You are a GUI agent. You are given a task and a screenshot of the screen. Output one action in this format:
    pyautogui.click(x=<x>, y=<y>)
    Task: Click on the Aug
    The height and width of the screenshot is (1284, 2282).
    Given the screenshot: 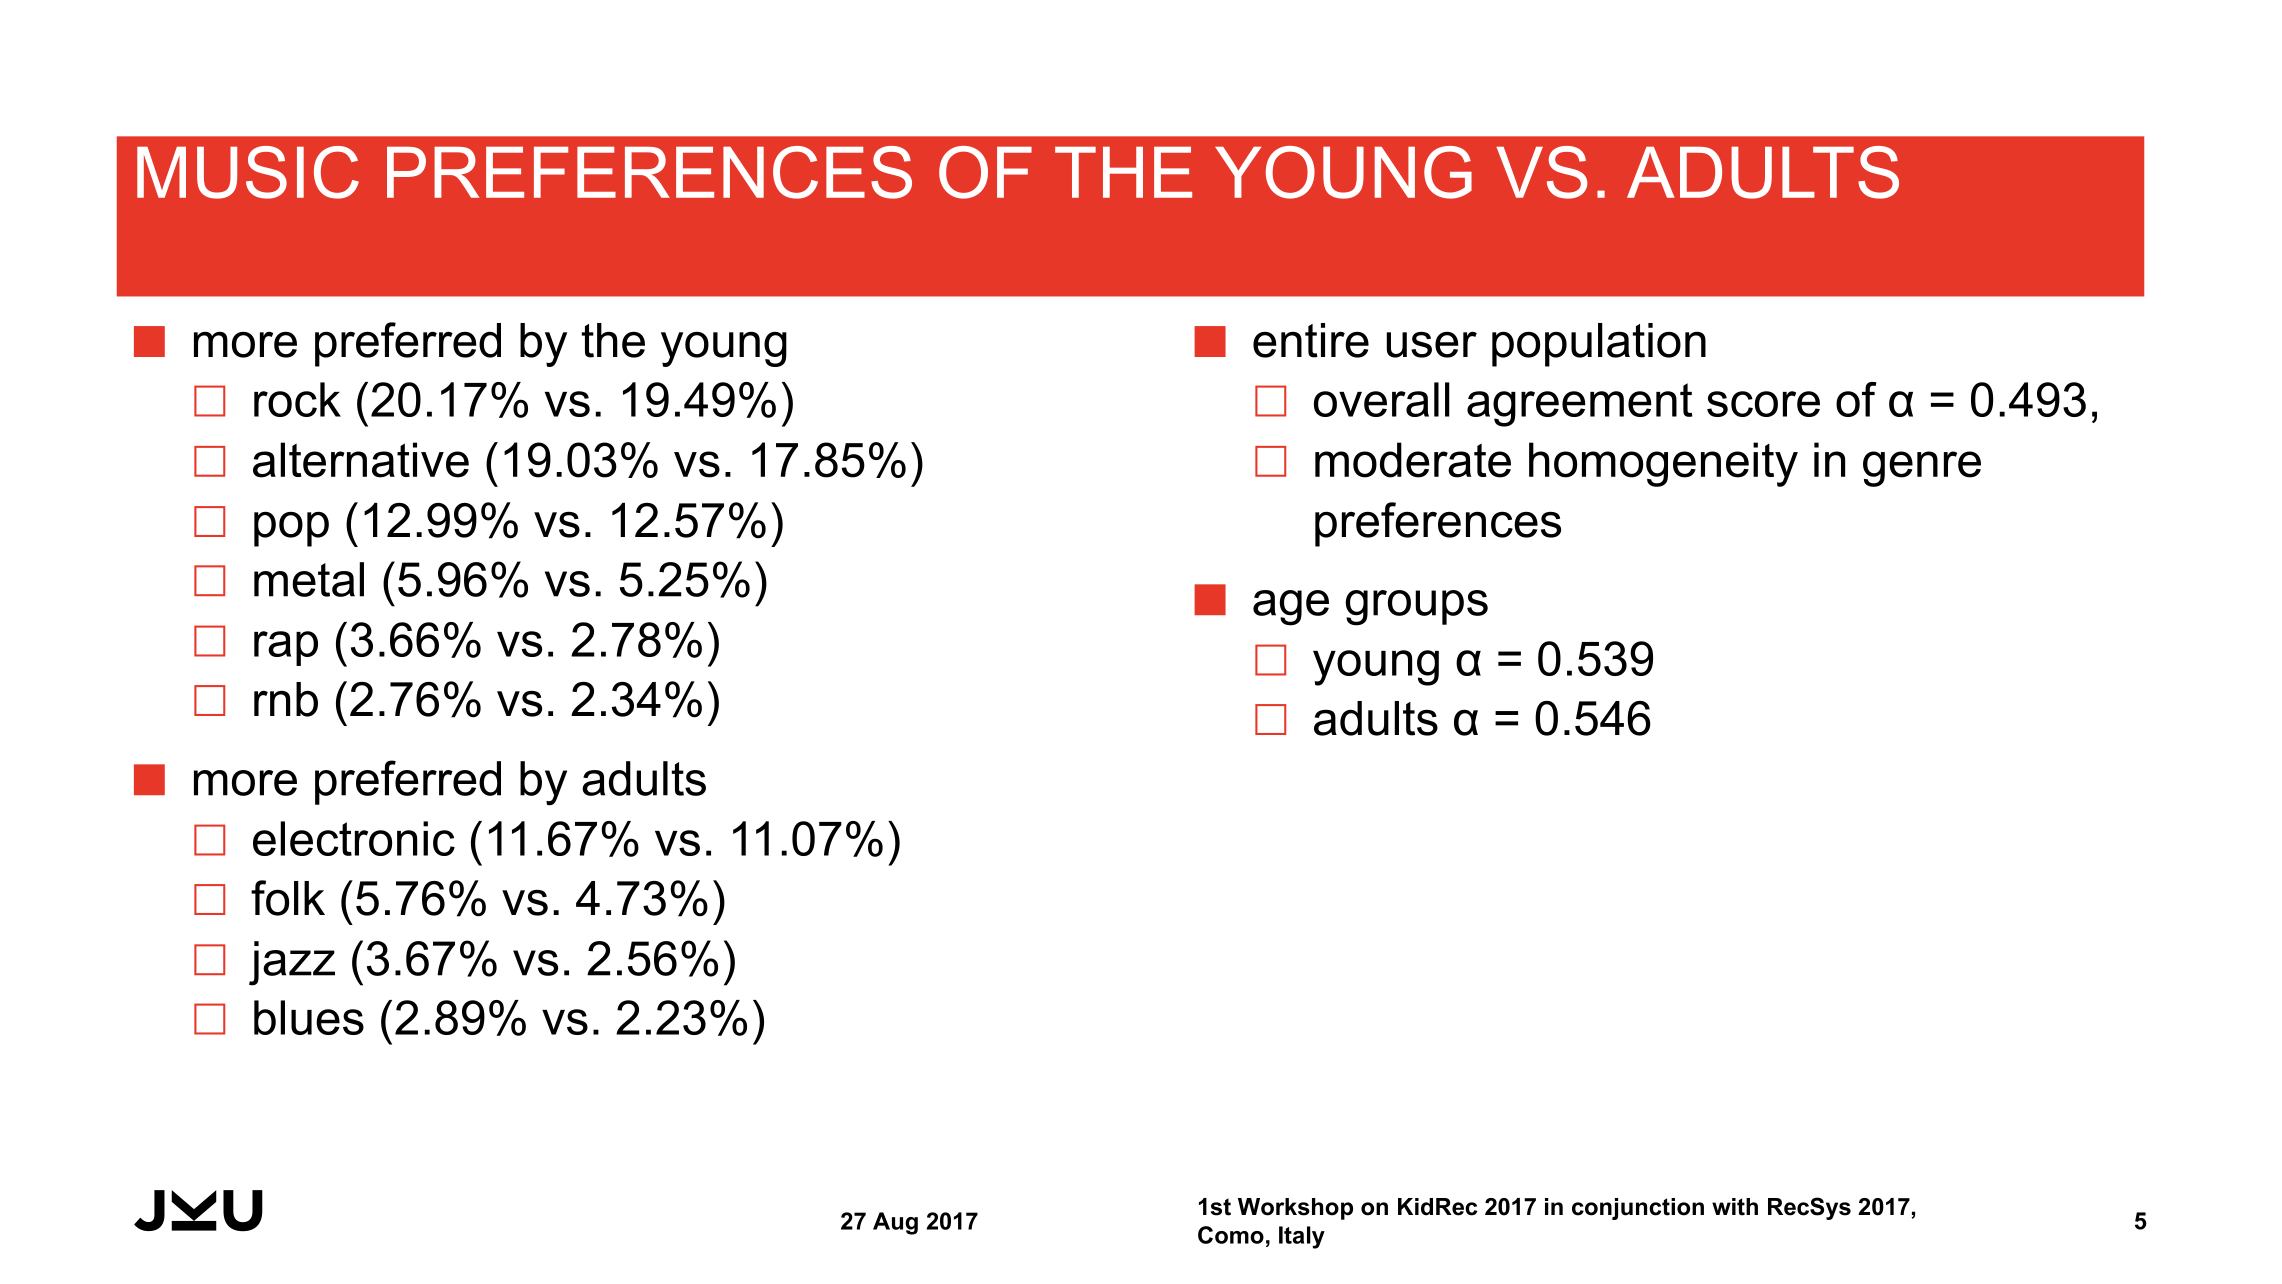 What is the action you would take?
    pyautogui.click(x=895, y=1223)
